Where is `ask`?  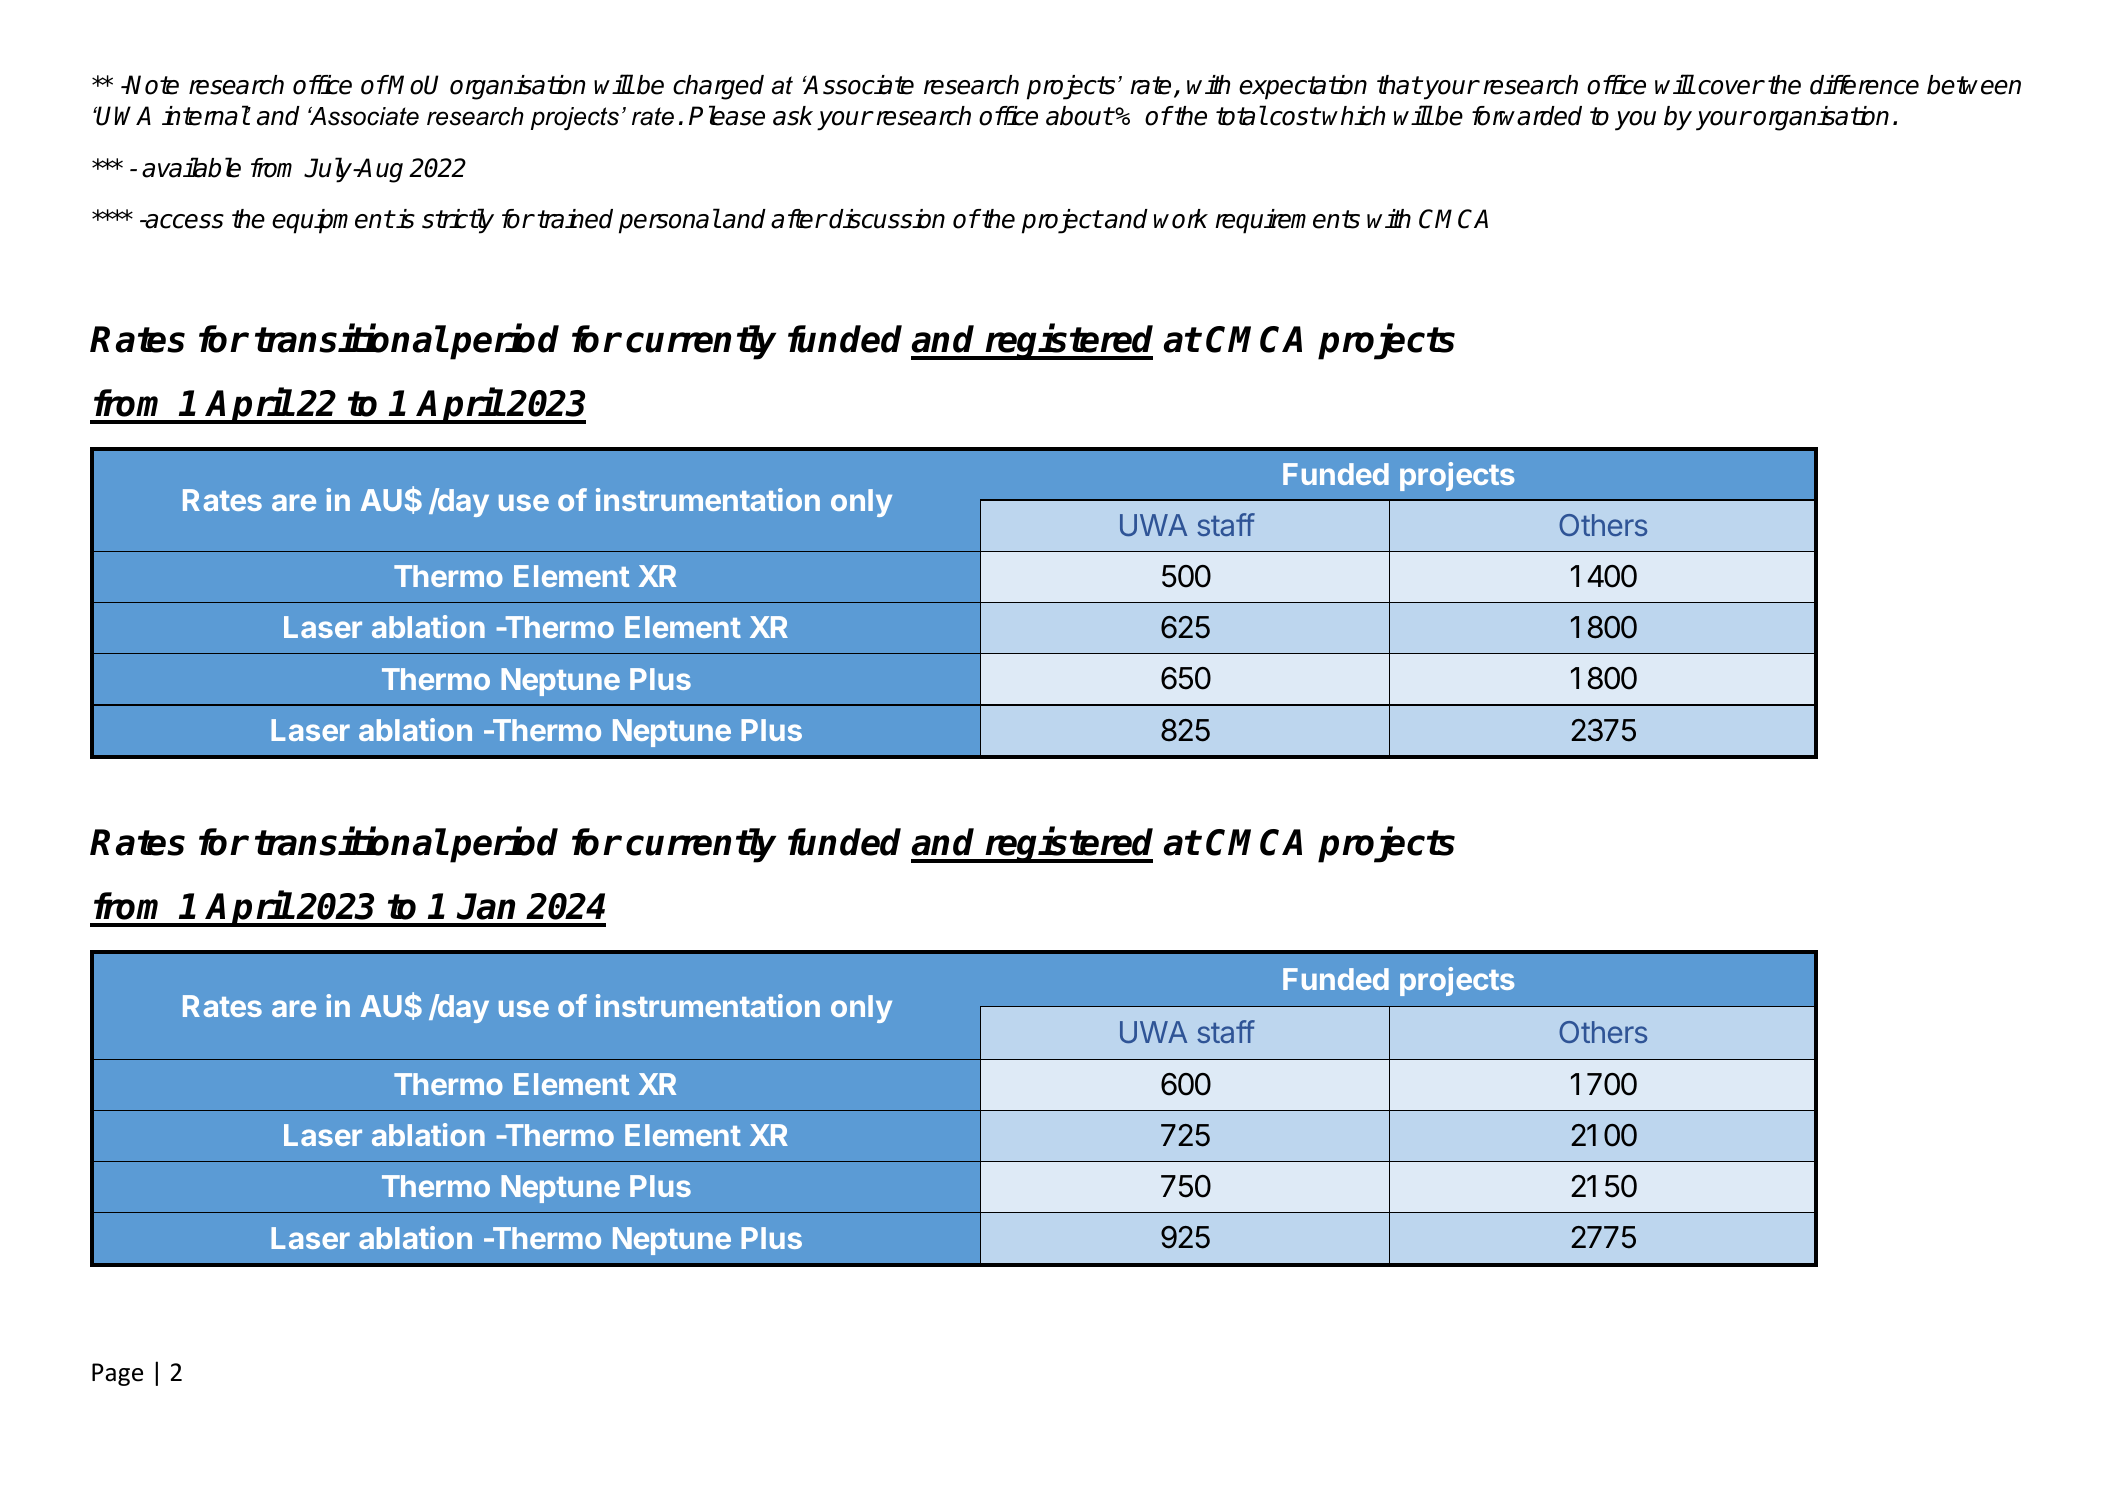 ask is located at coordinates (793, 116).
